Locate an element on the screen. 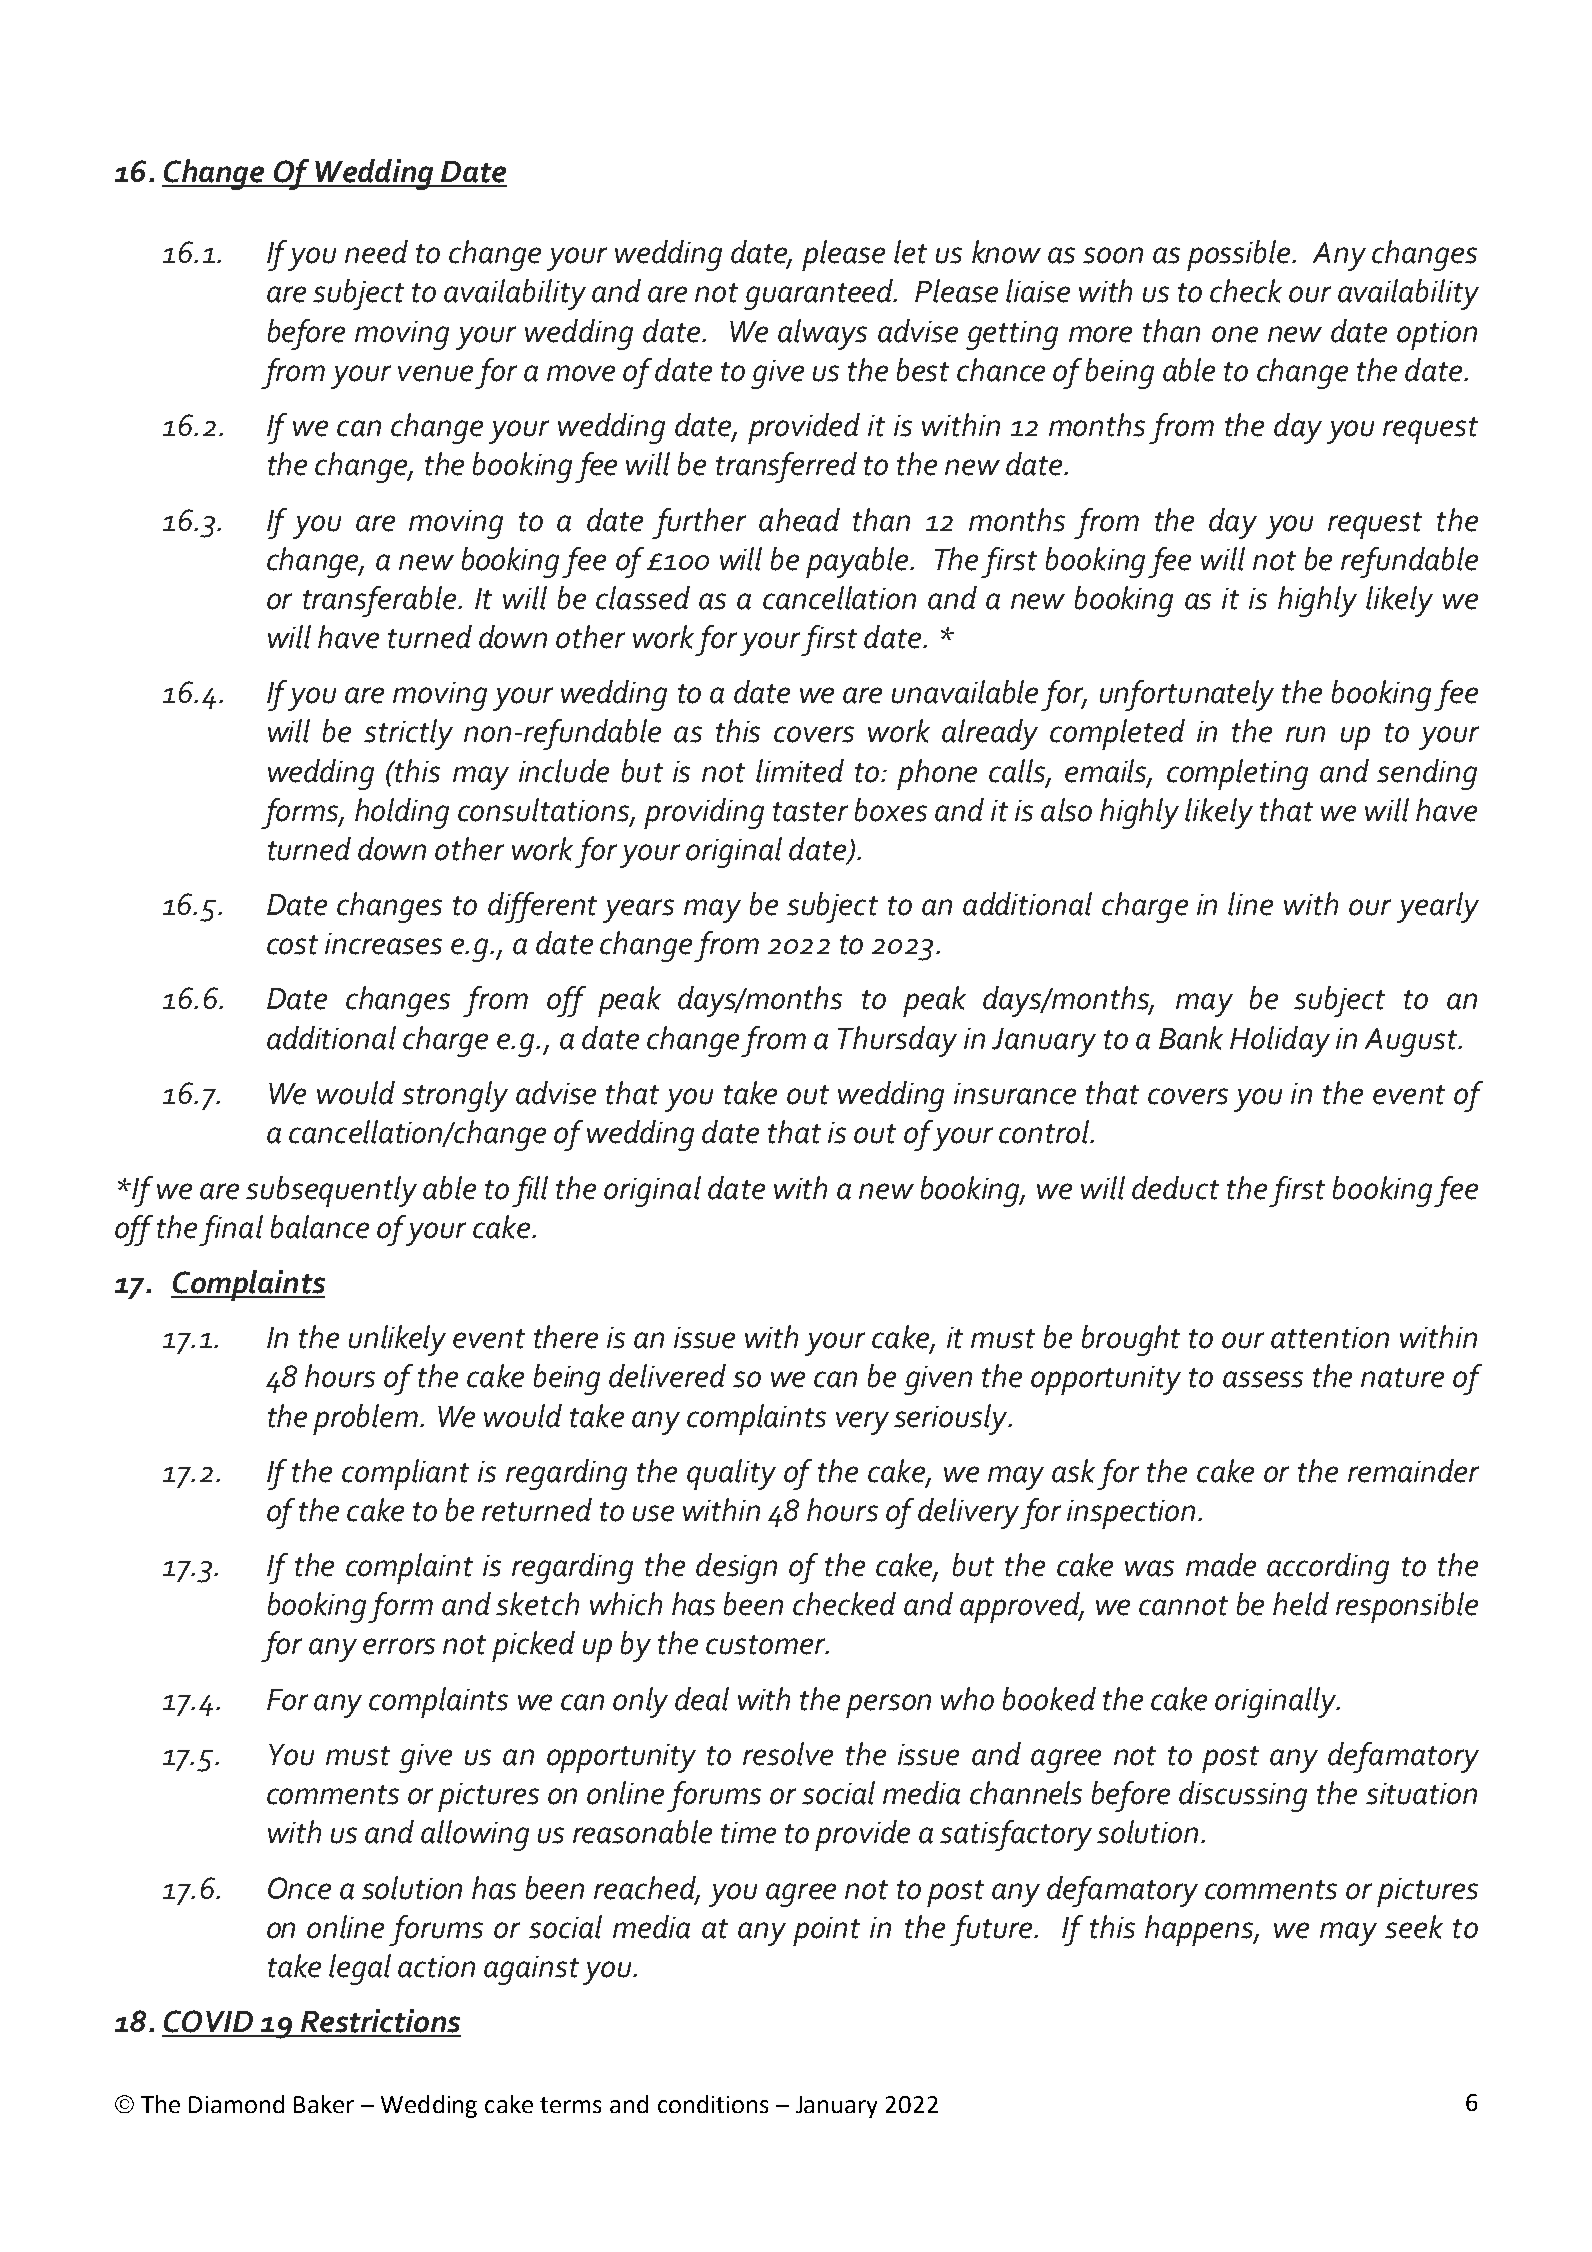 This screenshot has height=2252, width=1592. limited is located at coordinates (800, 771).
